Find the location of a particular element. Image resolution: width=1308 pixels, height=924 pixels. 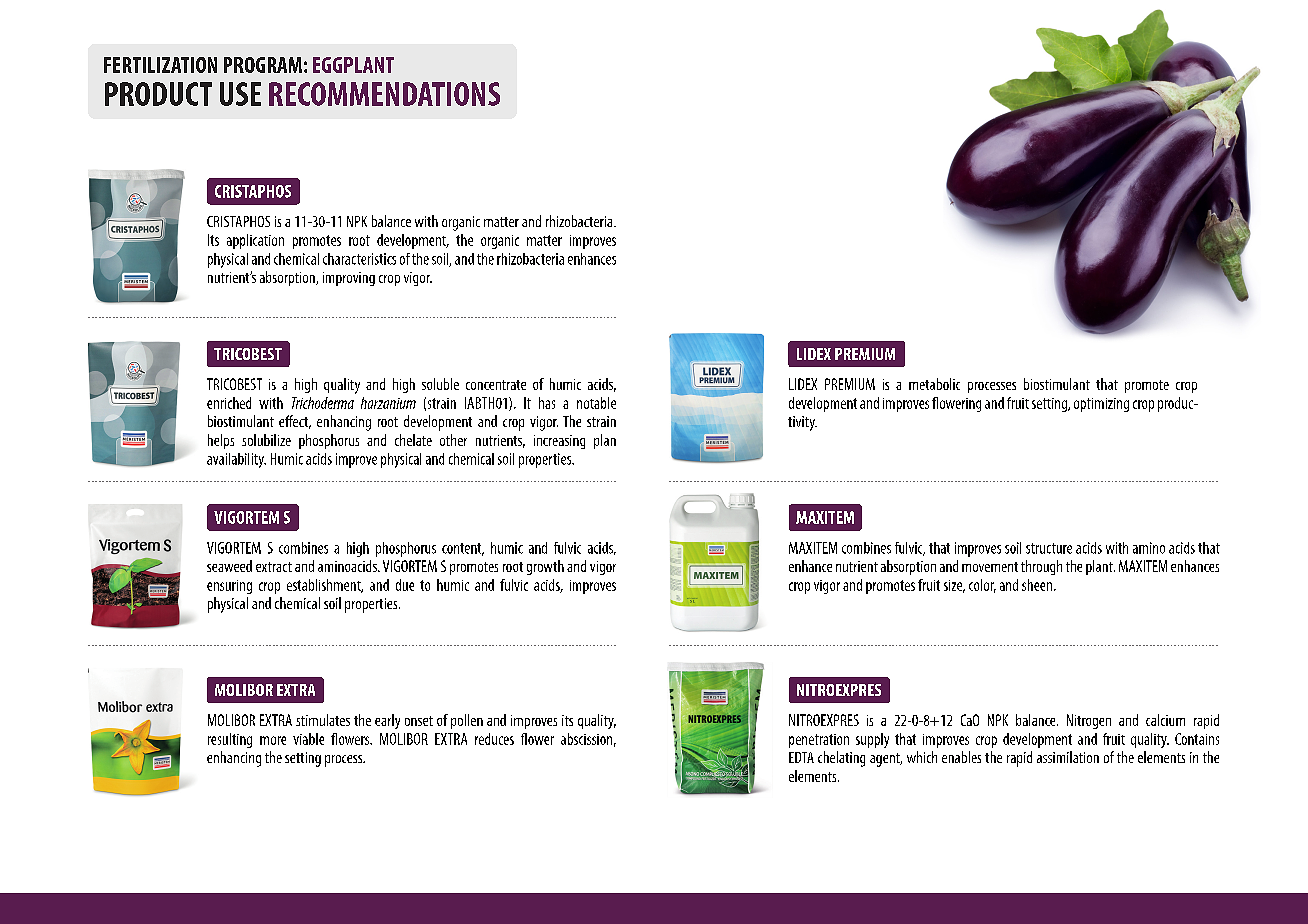

more is located at coordinates (273, 740).
